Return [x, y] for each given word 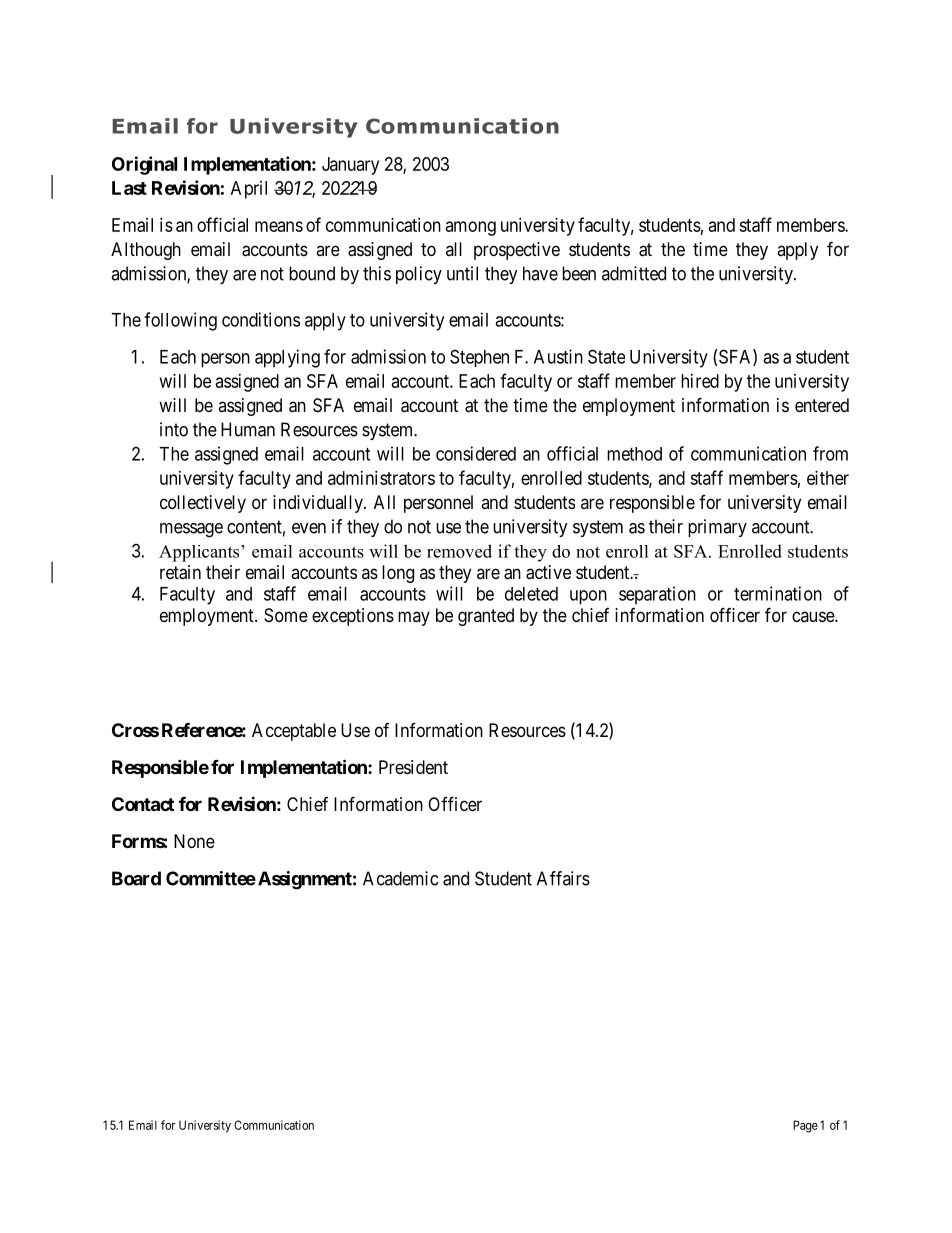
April [249, 190]
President [413, 767]
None [194, 841]
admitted [634, 273]
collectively [203, 504]
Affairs [563, 878]
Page [805, 1126]
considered [476, 453]
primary [717, 528]
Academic [400, 878]
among [471, 228]
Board [136, 878]
